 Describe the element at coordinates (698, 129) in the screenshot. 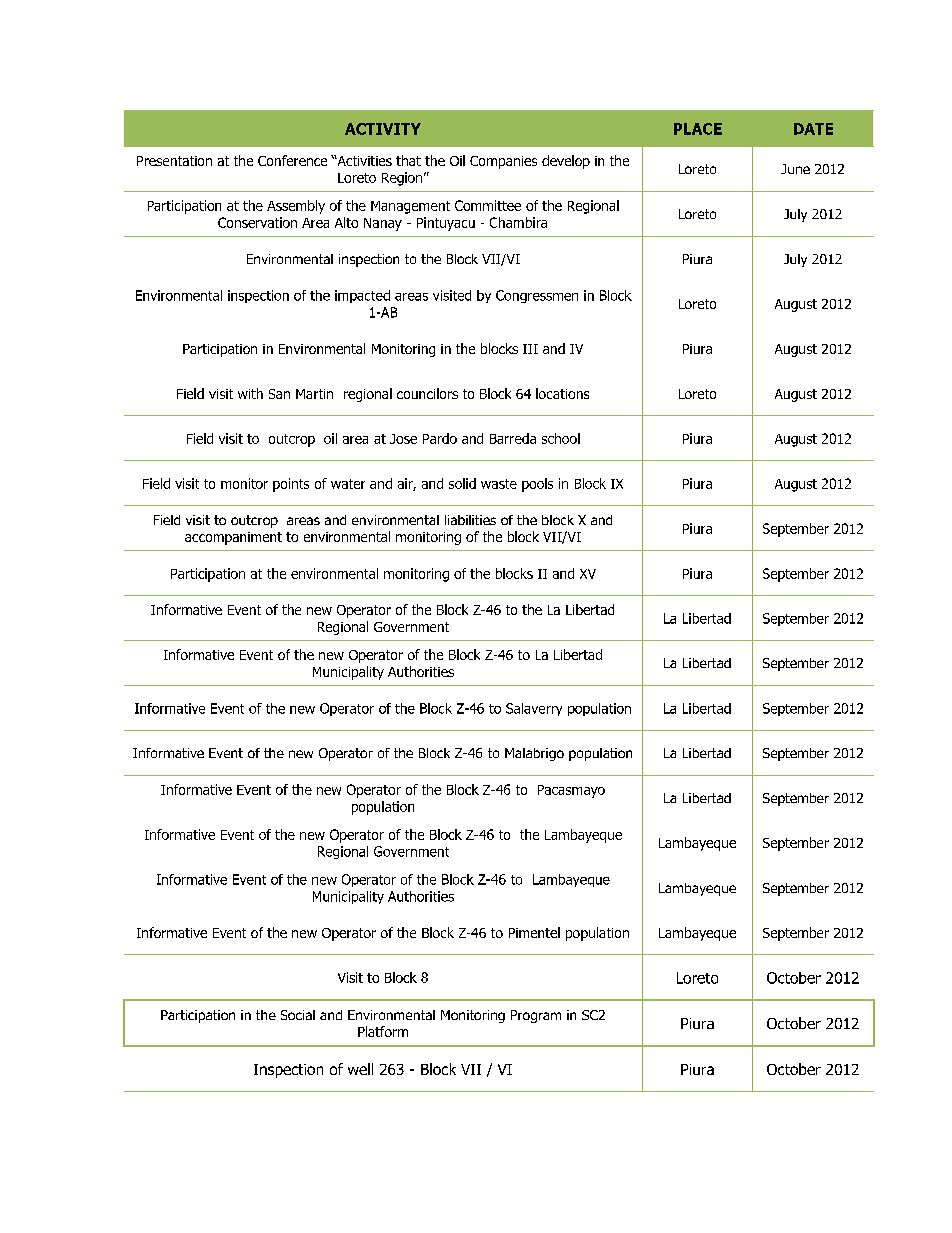

I see `PLACE` at that location.
